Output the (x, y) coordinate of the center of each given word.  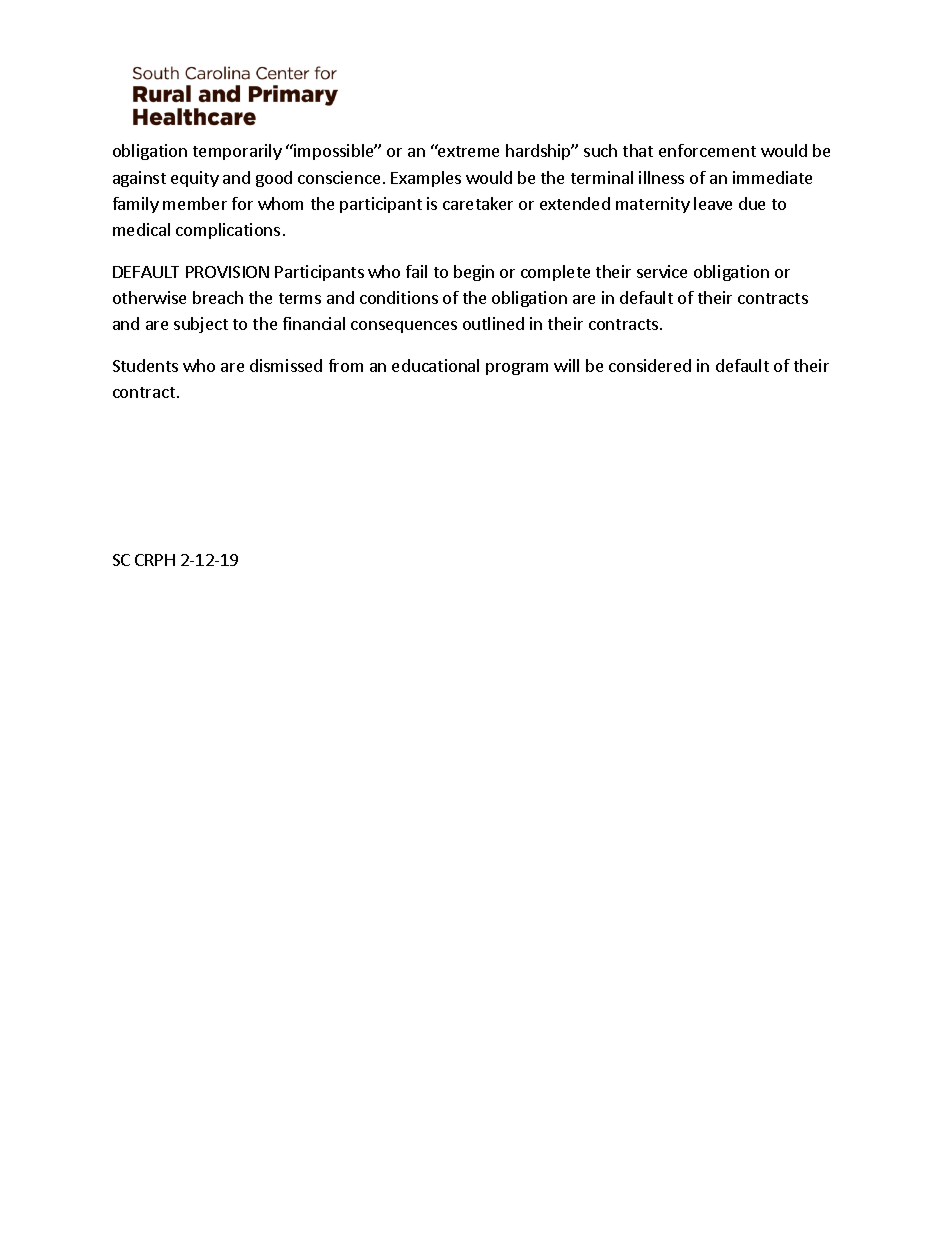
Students (145, 365)
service (662, 271)
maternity (653, 205)
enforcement (707, 150)
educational (435, 365)
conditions (399, 297)
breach (218, 297)
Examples (426, 179)
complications (228, 231)
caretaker (478, 203)
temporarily (237, 152)
